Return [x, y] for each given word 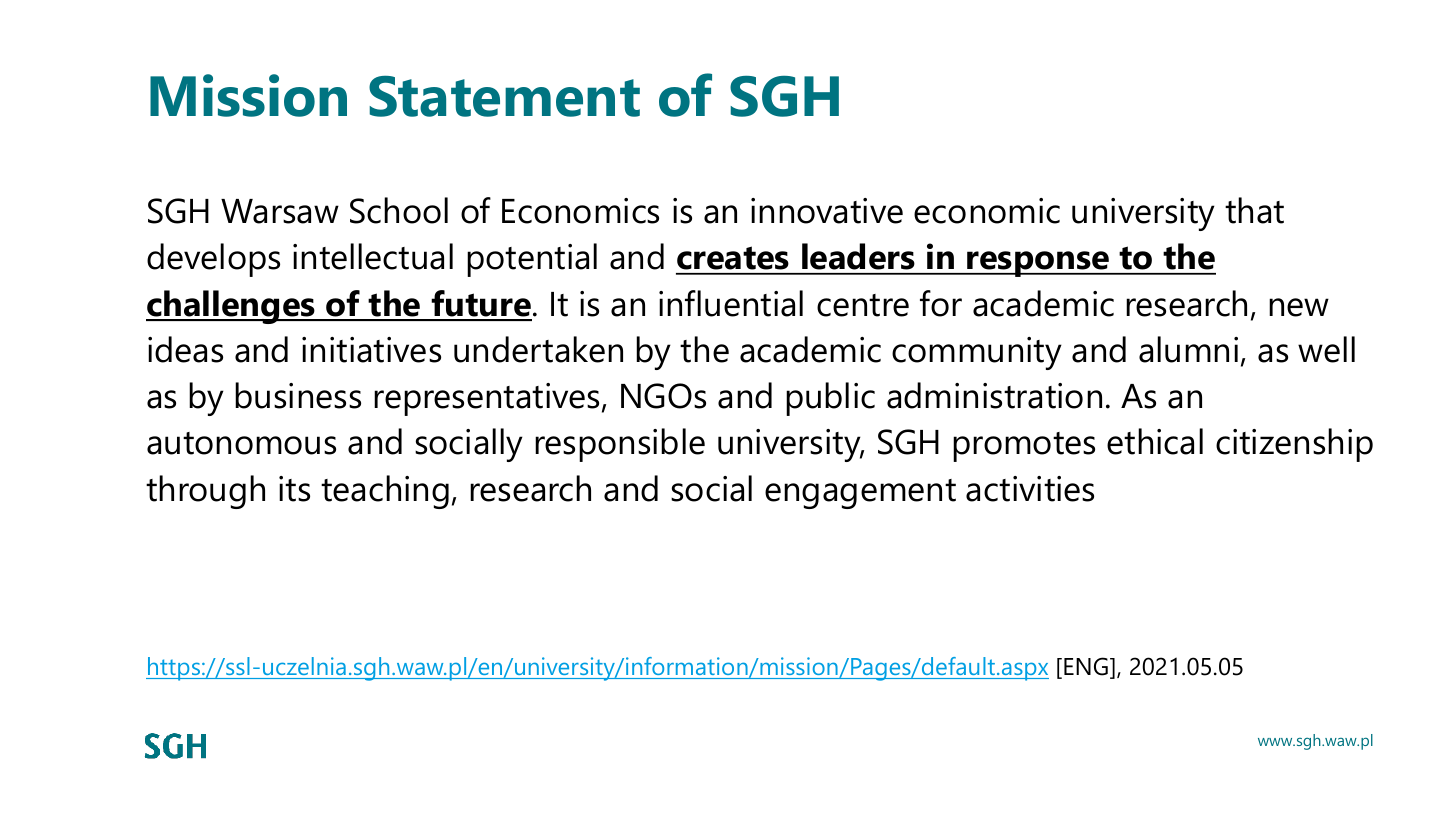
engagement [860, 494]
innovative [827, 211]
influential [731, 303]
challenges [231, 307]
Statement [504, 96]
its [294, 489]
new [1299, 307]
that [1254, 210]
